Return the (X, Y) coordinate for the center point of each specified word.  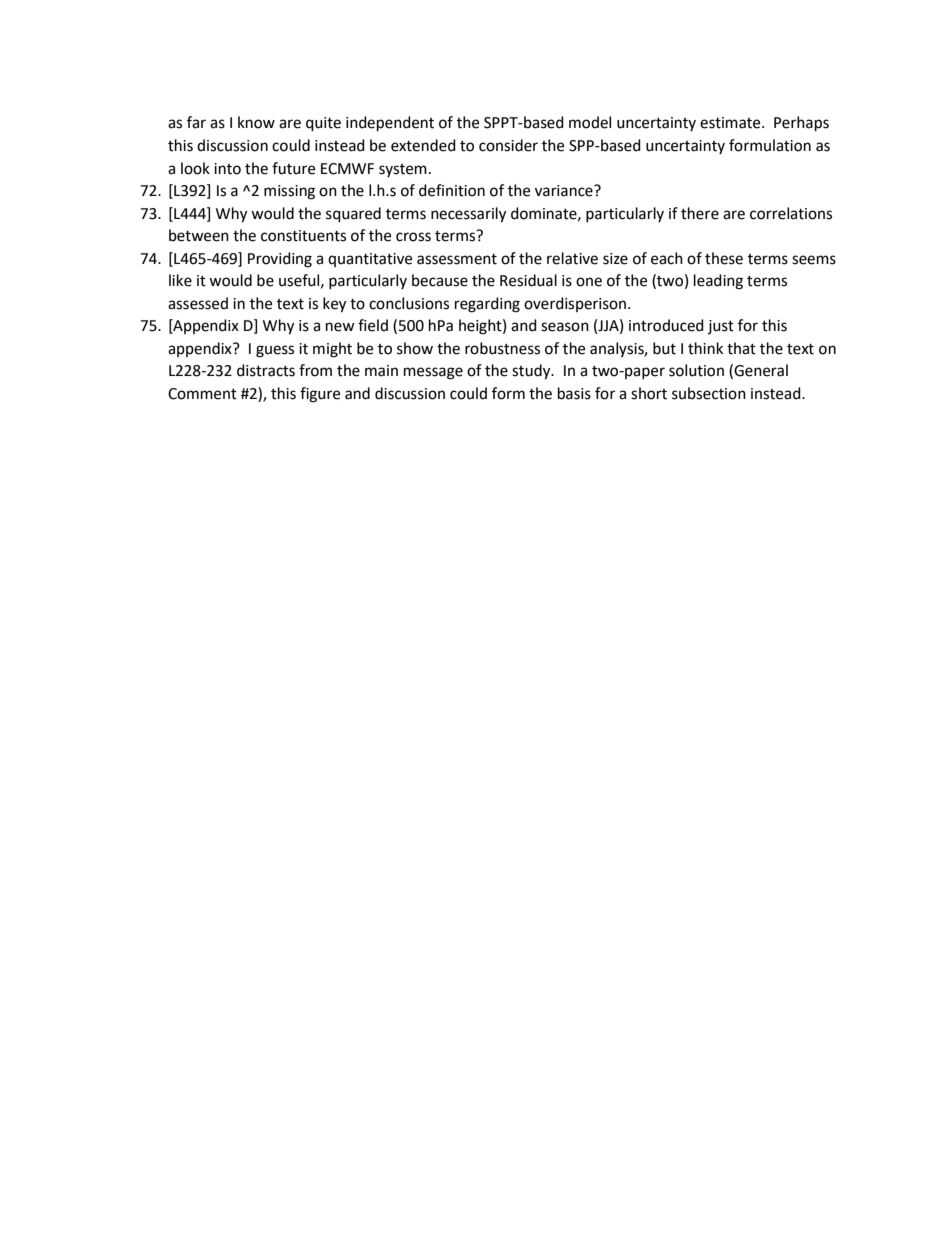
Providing (280, 260)
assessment (457, 259)
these (724, 258)
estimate (731, 123)
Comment (202, 394)
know (256, 122)
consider (508, 145)
